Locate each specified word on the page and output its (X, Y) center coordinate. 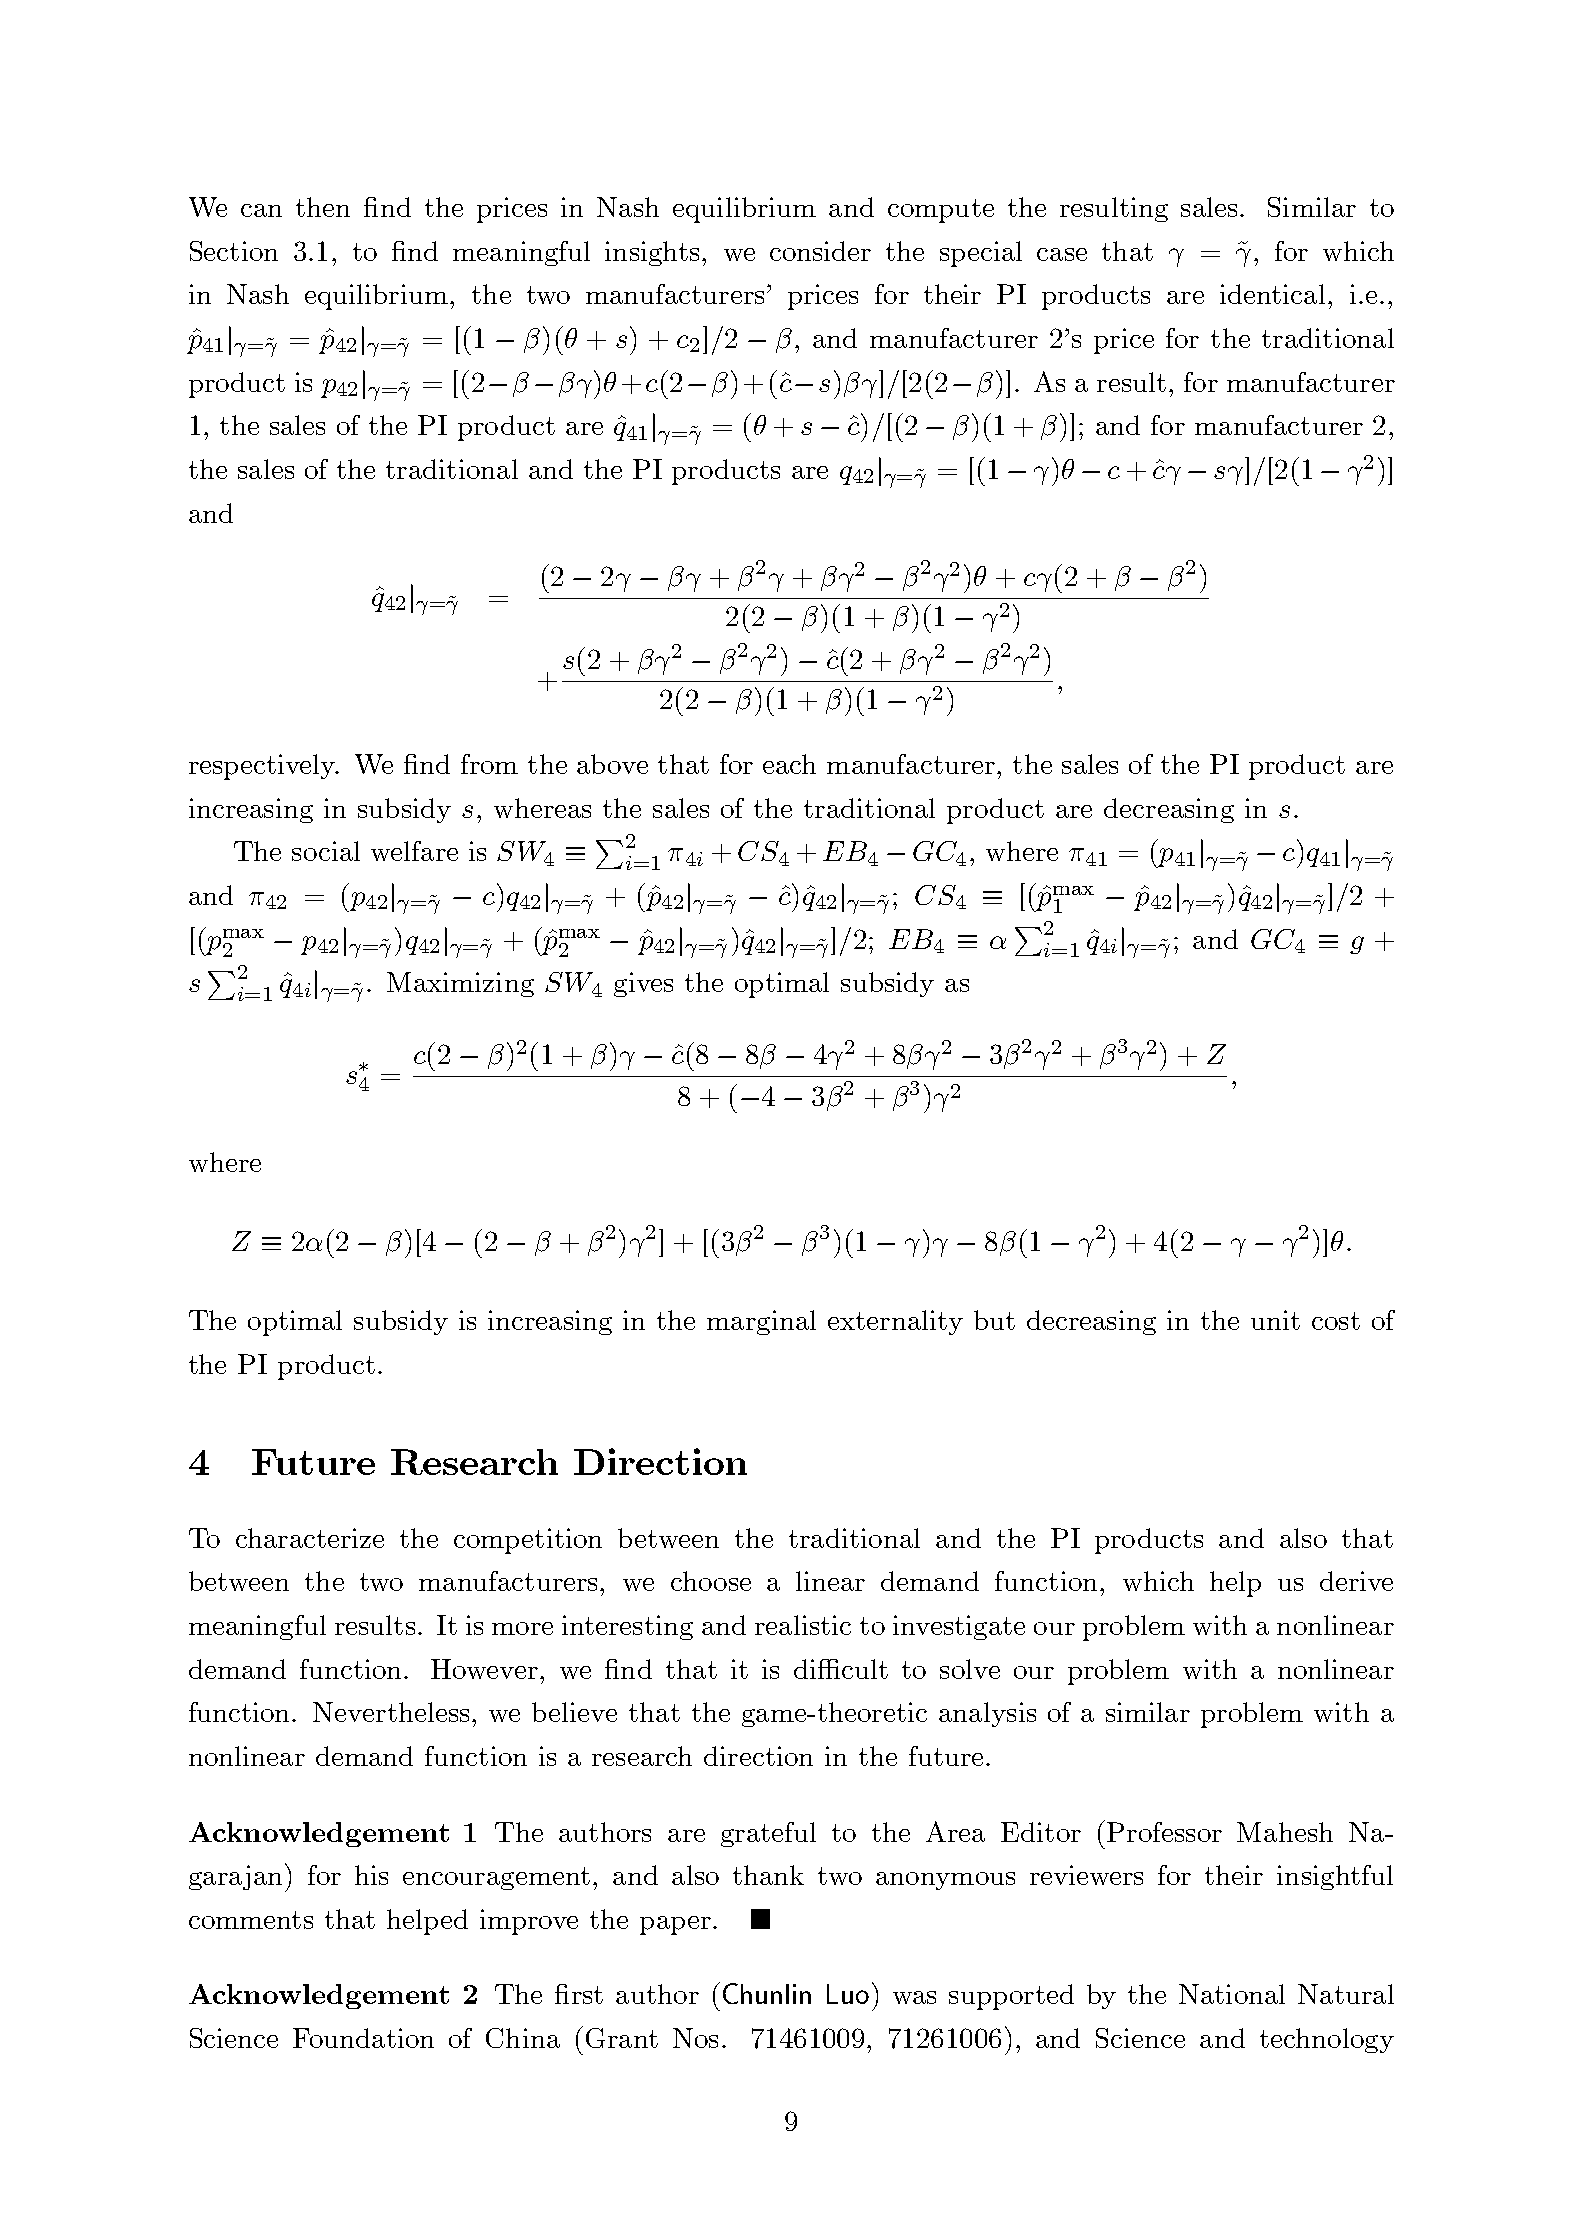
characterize (310, 1538)
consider (820, 251)
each (789, 764)
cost (1336, 1321)
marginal (761, 1322)
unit (1275, 1320)
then (323, 207)
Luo (848, 1994)
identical (1272, 294)
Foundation (363, 2038)
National (1232, 1994)
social (326, 851)
